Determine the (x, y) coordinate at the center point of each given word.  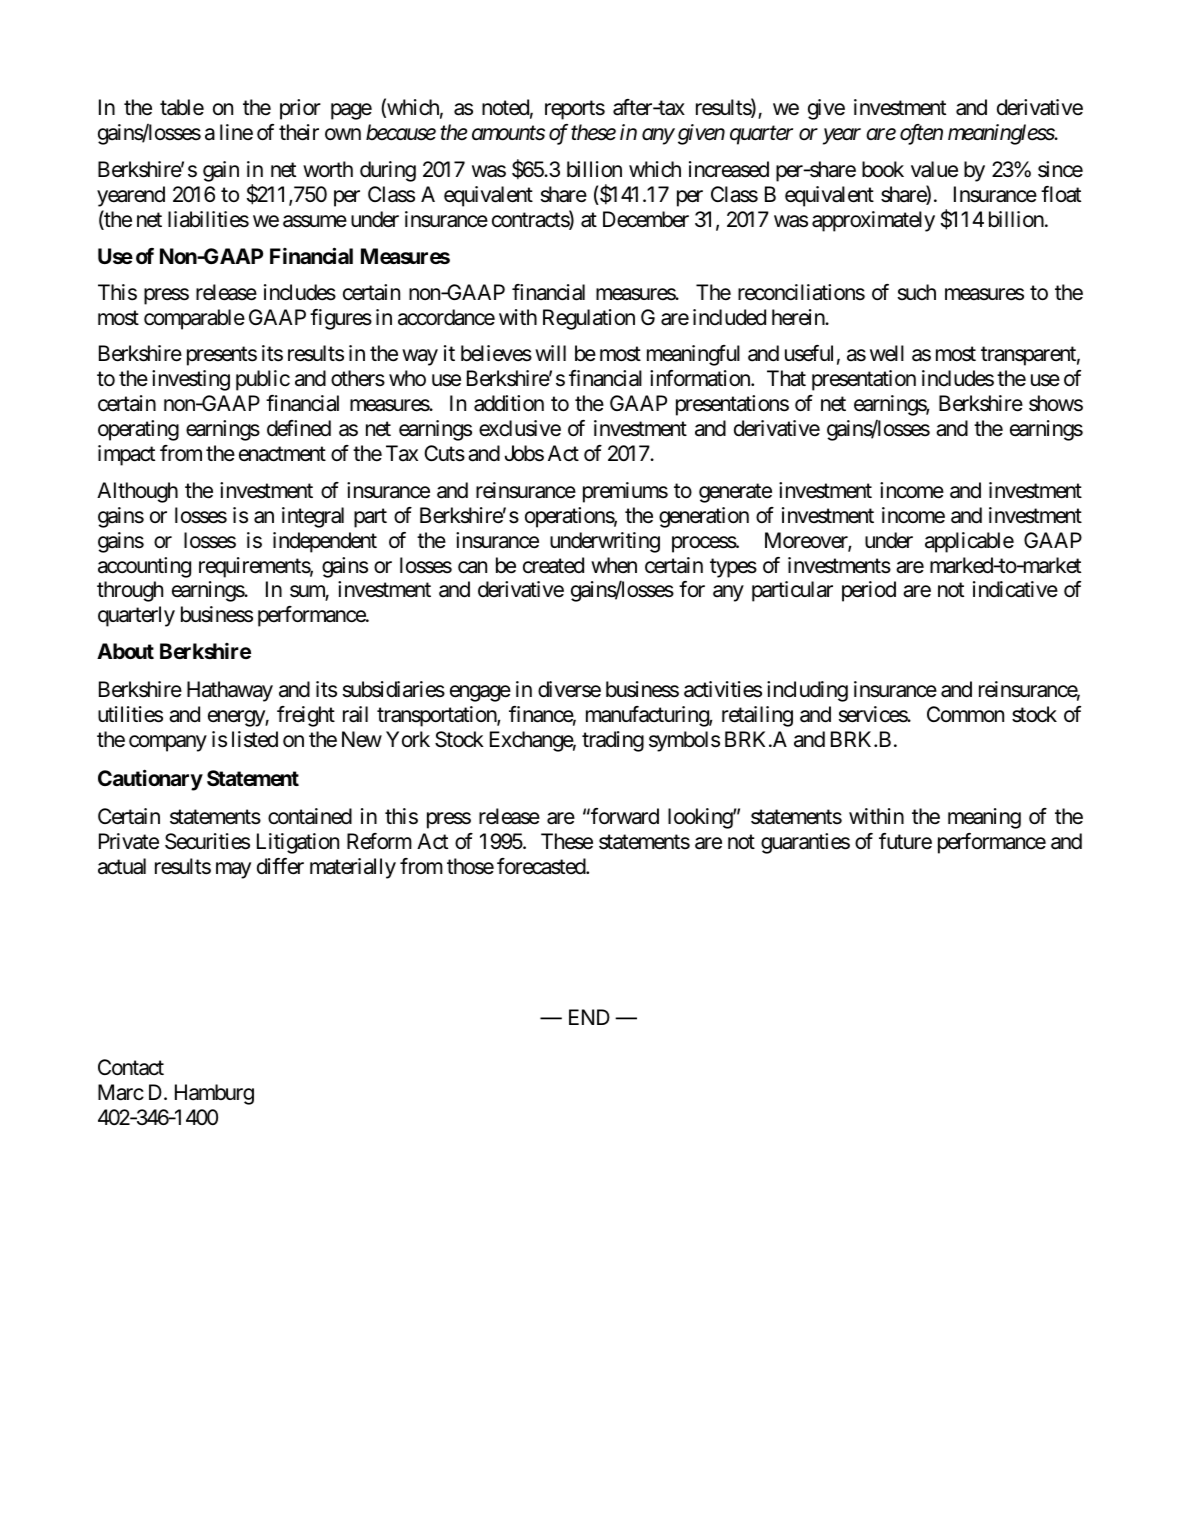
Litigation (298, 843)
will (550, 353)
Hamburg (214, 1094)
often (921, 134)
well (887, 353)
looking (701, 818)
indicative (1015, 589)
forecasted (542, 866)
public (263, 380)
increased (729, 169)
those (470, 866)
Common (965, 714)
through (130, 591)
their (299, 132)
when (614, 565)
